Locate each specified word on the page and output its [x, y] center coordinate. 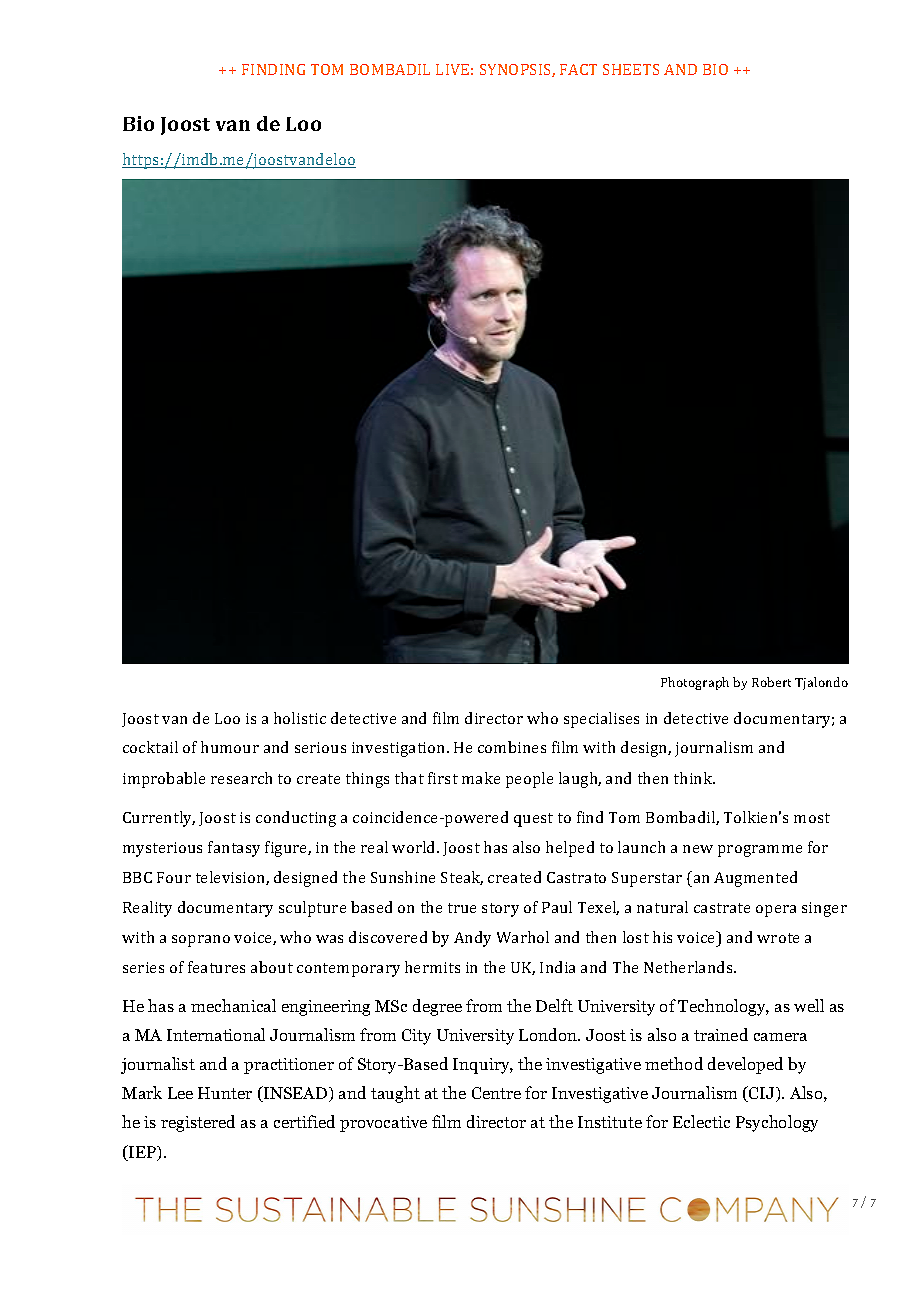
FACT [578, 69]
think [694, 778]
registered [198, 1123]
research [241, 778]
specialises [601, 720]
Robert [771, 682]
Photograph [695, 683]
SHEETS [631, 69]
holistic [300, 718]
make [481, 778]
